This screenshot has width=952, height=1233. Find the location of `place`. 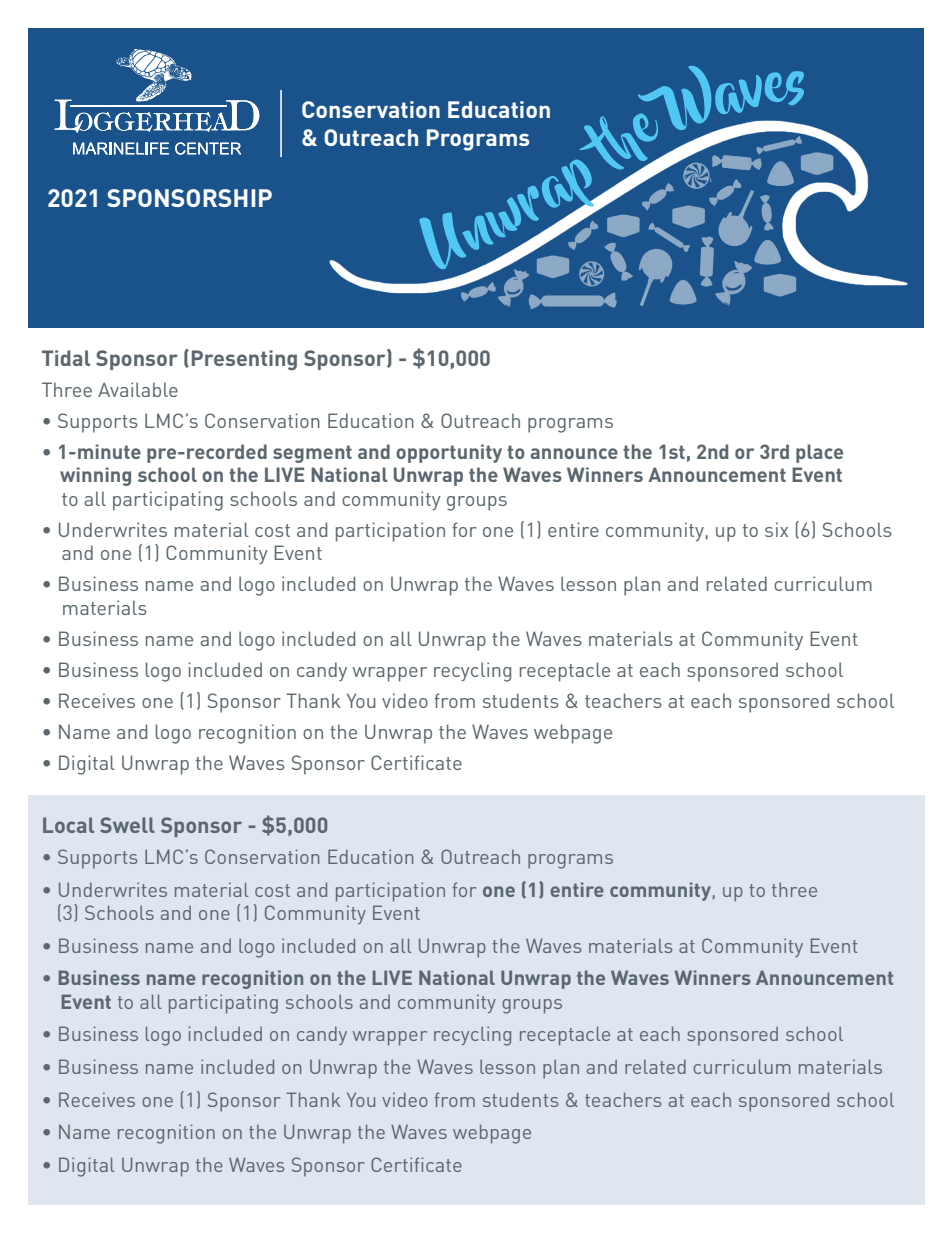

place is located at coordinates (819, 453).
